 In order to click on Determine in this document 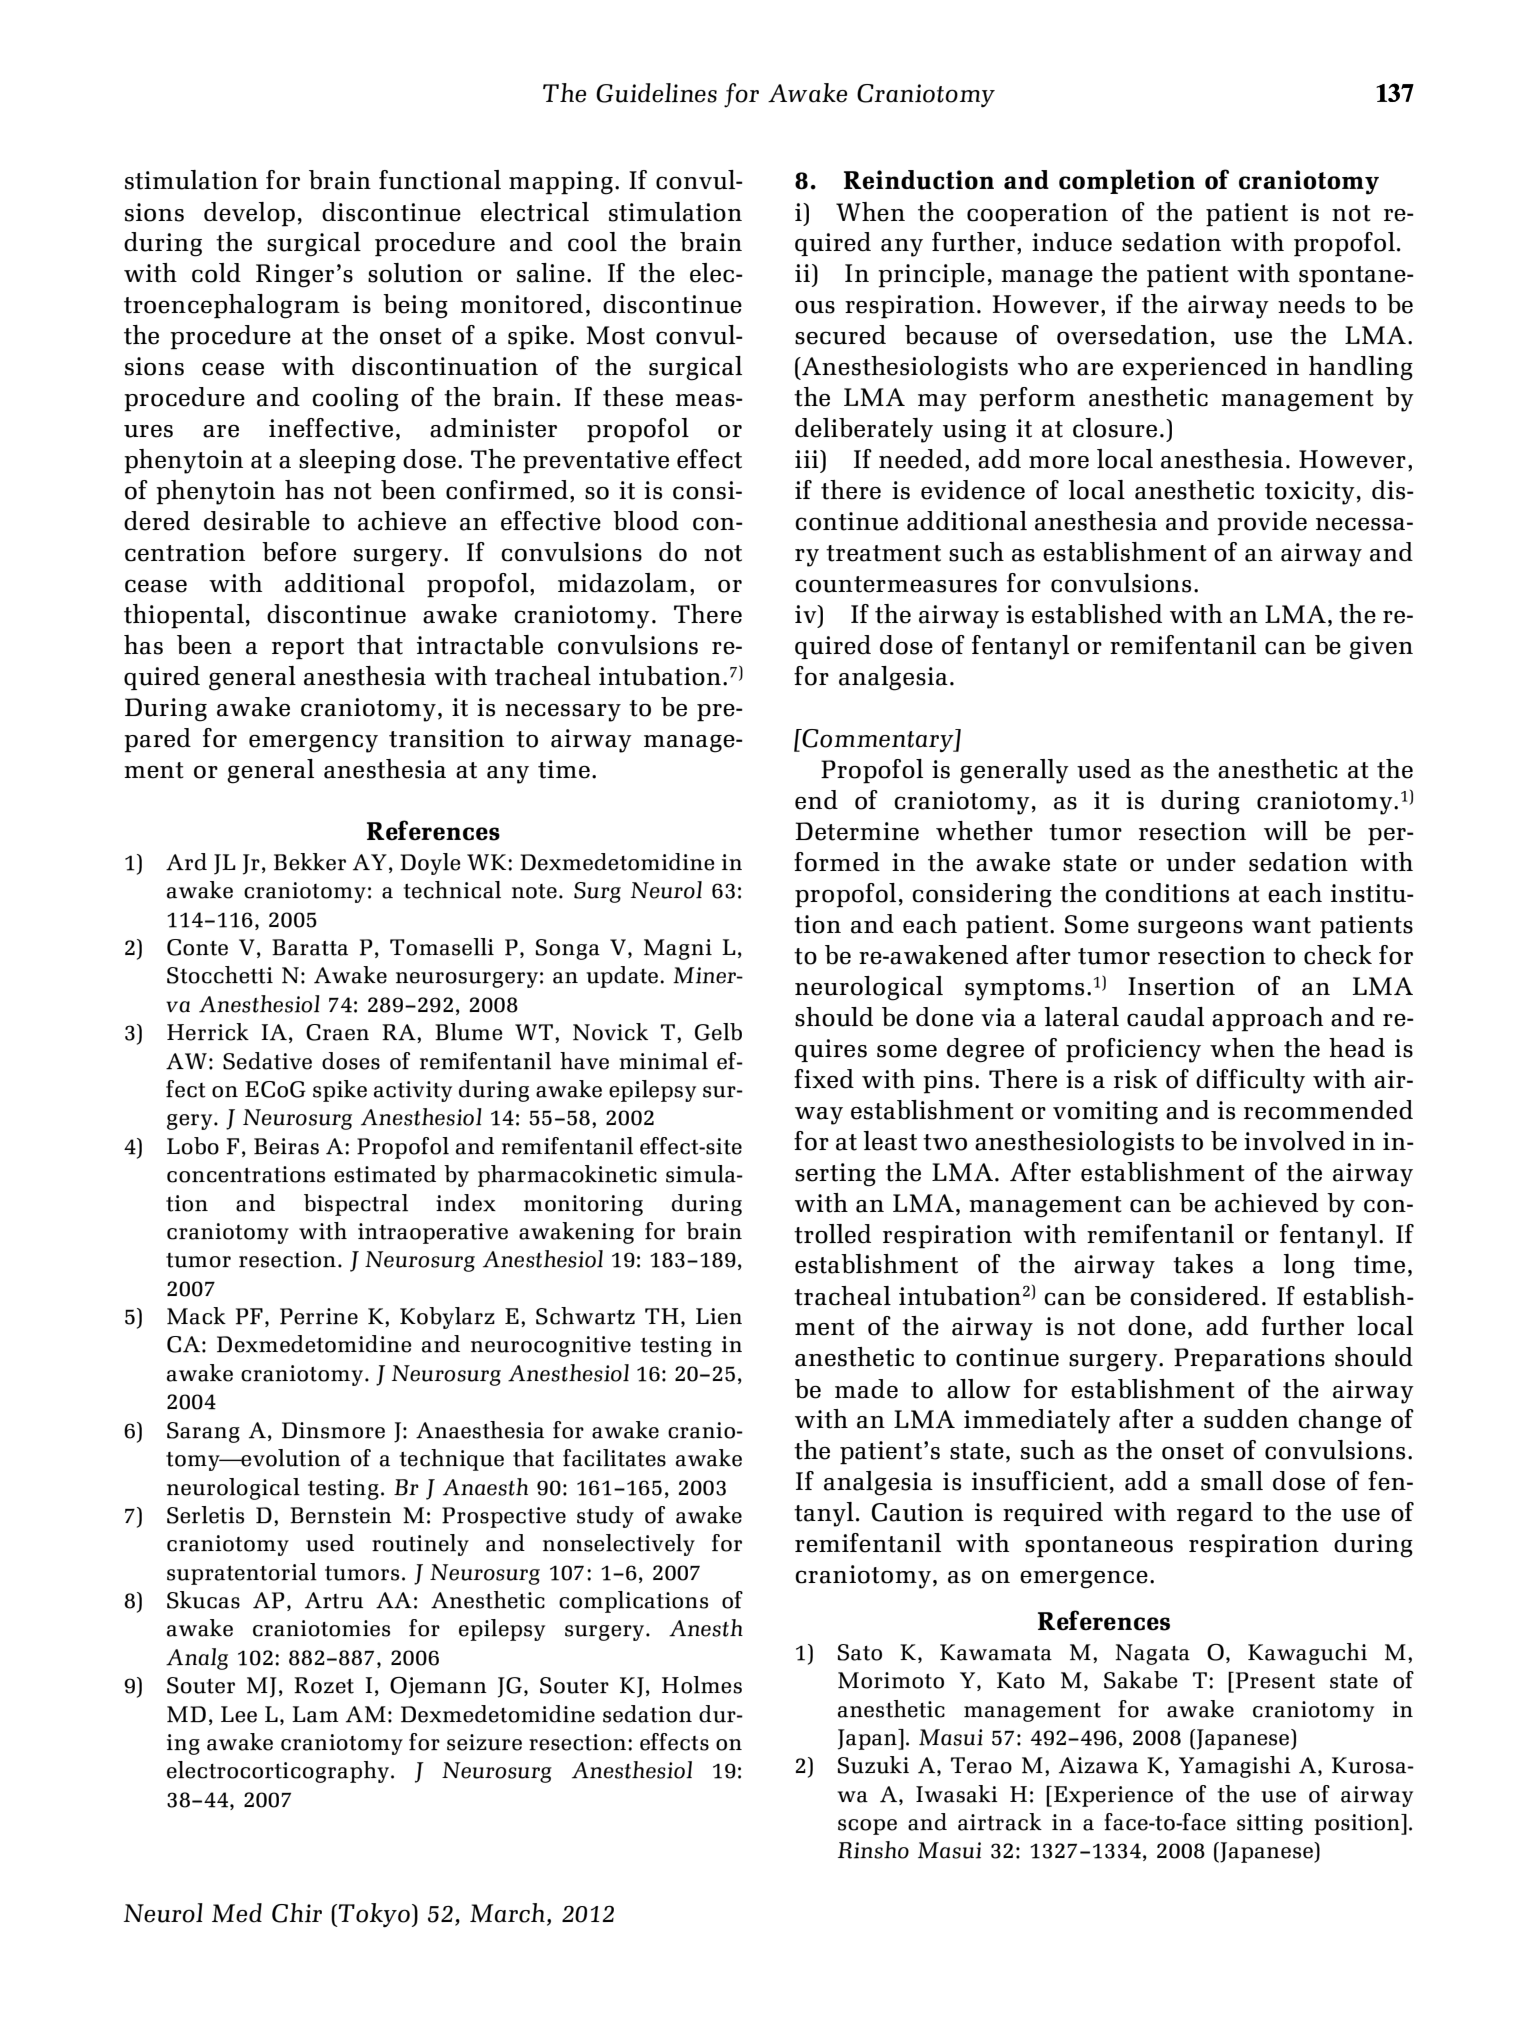, I will do `click(857, 831)`.
